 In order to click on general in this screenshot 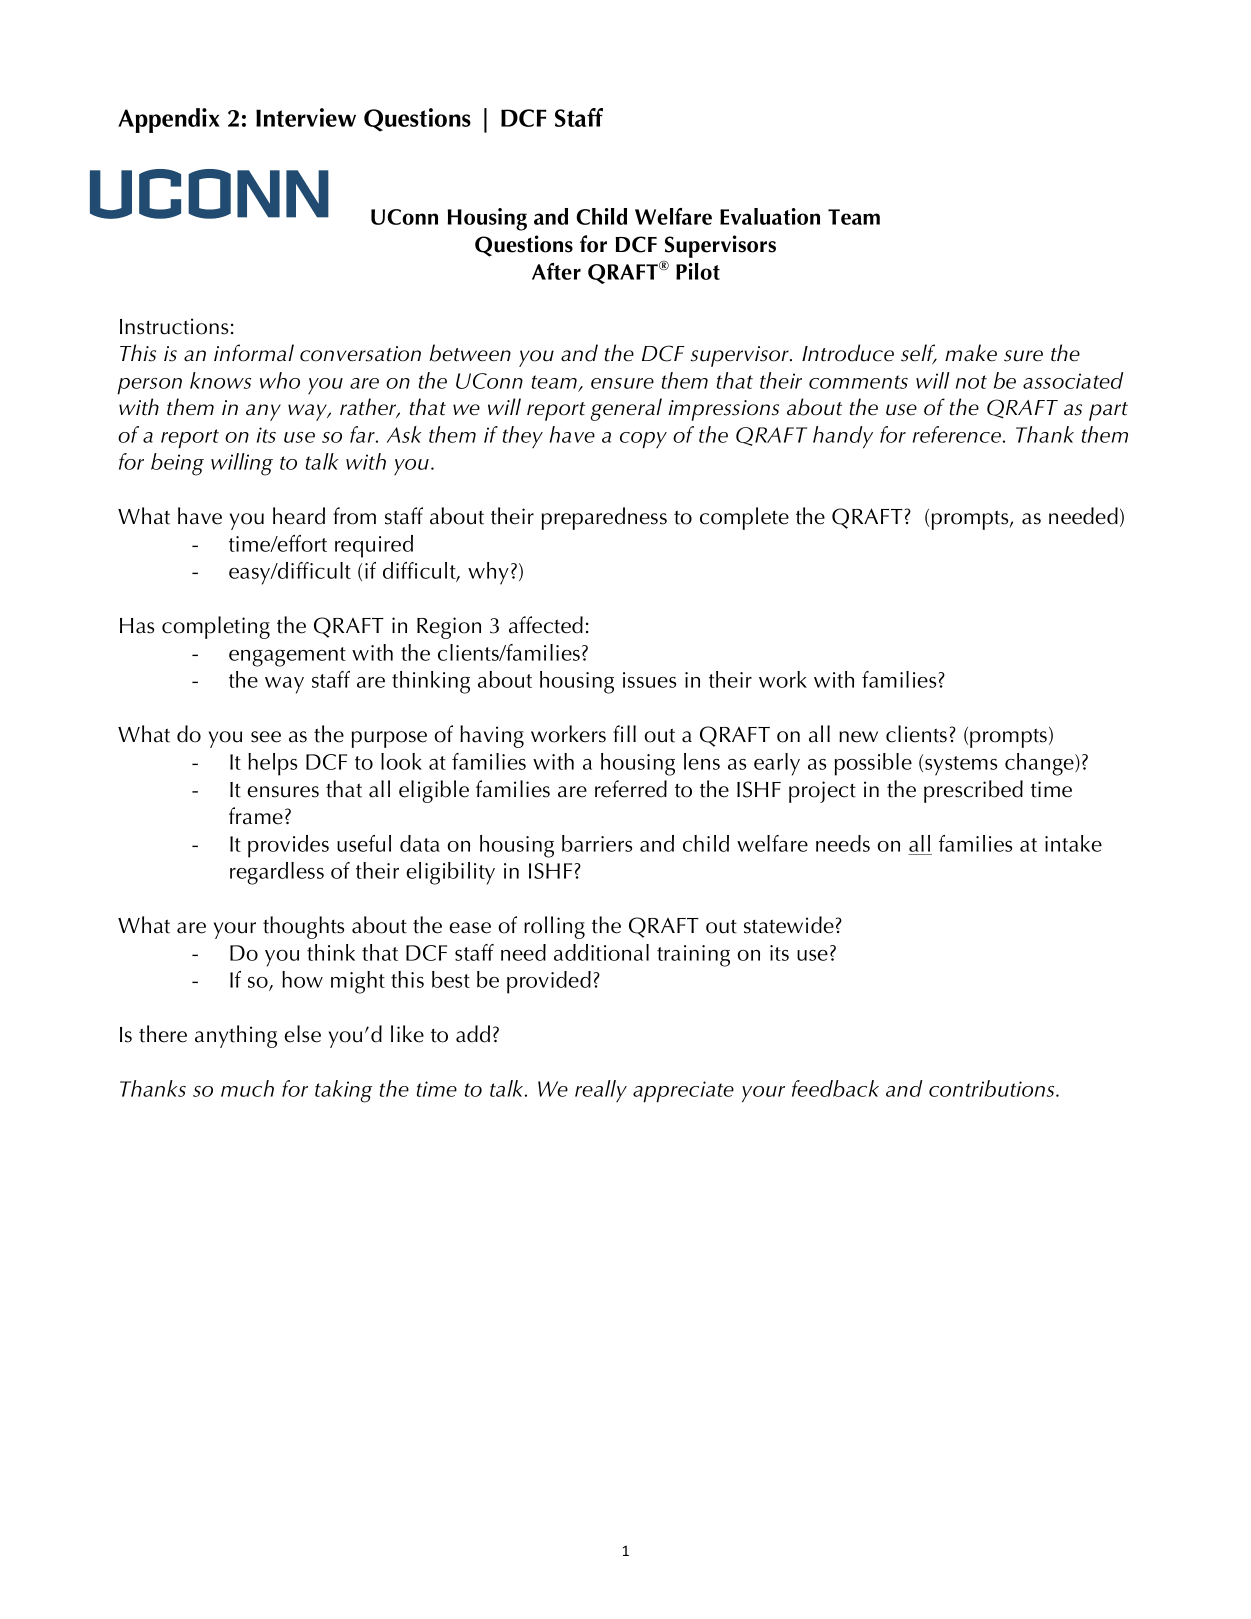, I will do `click(626, 409)`.
